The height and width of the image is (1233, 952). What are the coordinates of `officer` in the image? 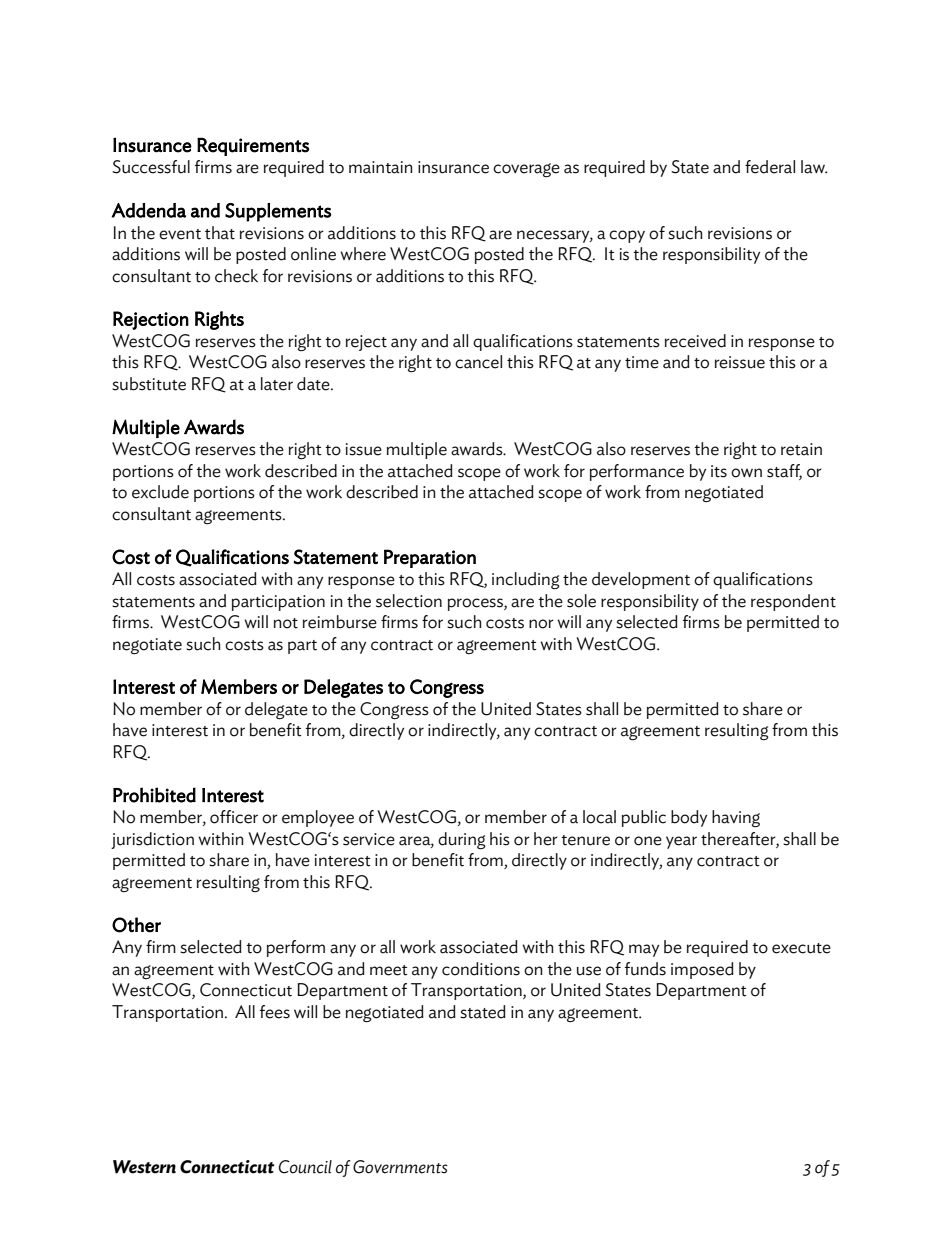 It's located at (234, 817).
